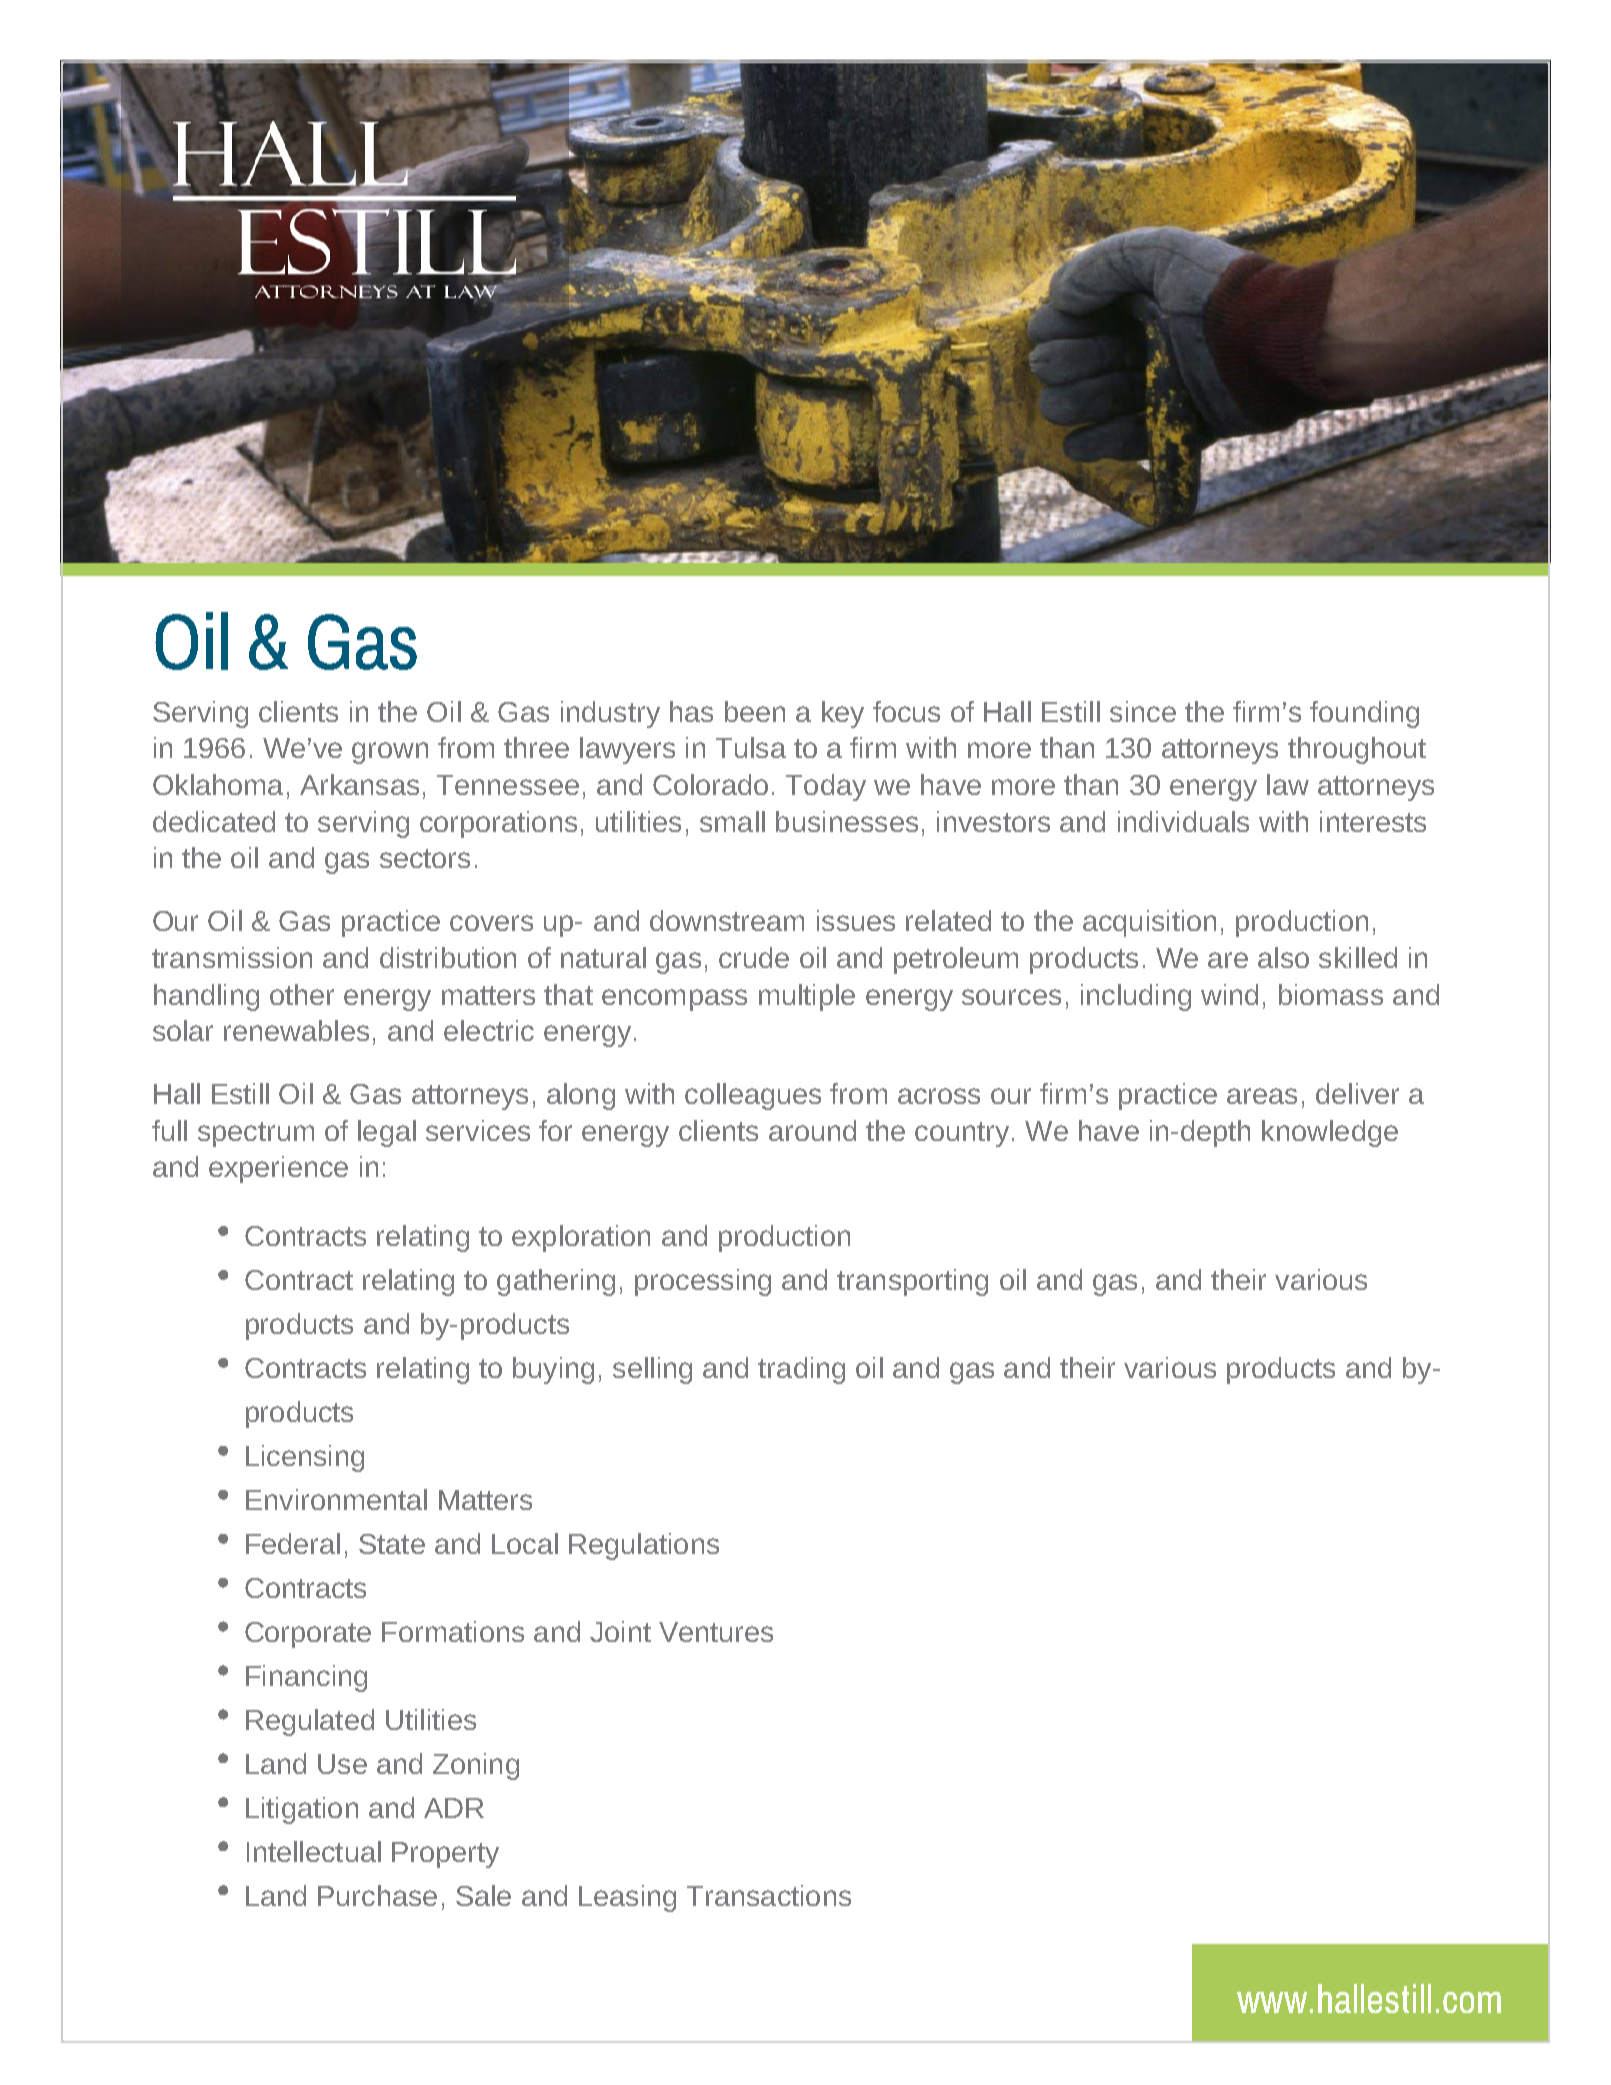  What do you see at coordinates (314, 1851) in the screenshot?
I see `Intellectual` at bounding box center [314, 1851].
